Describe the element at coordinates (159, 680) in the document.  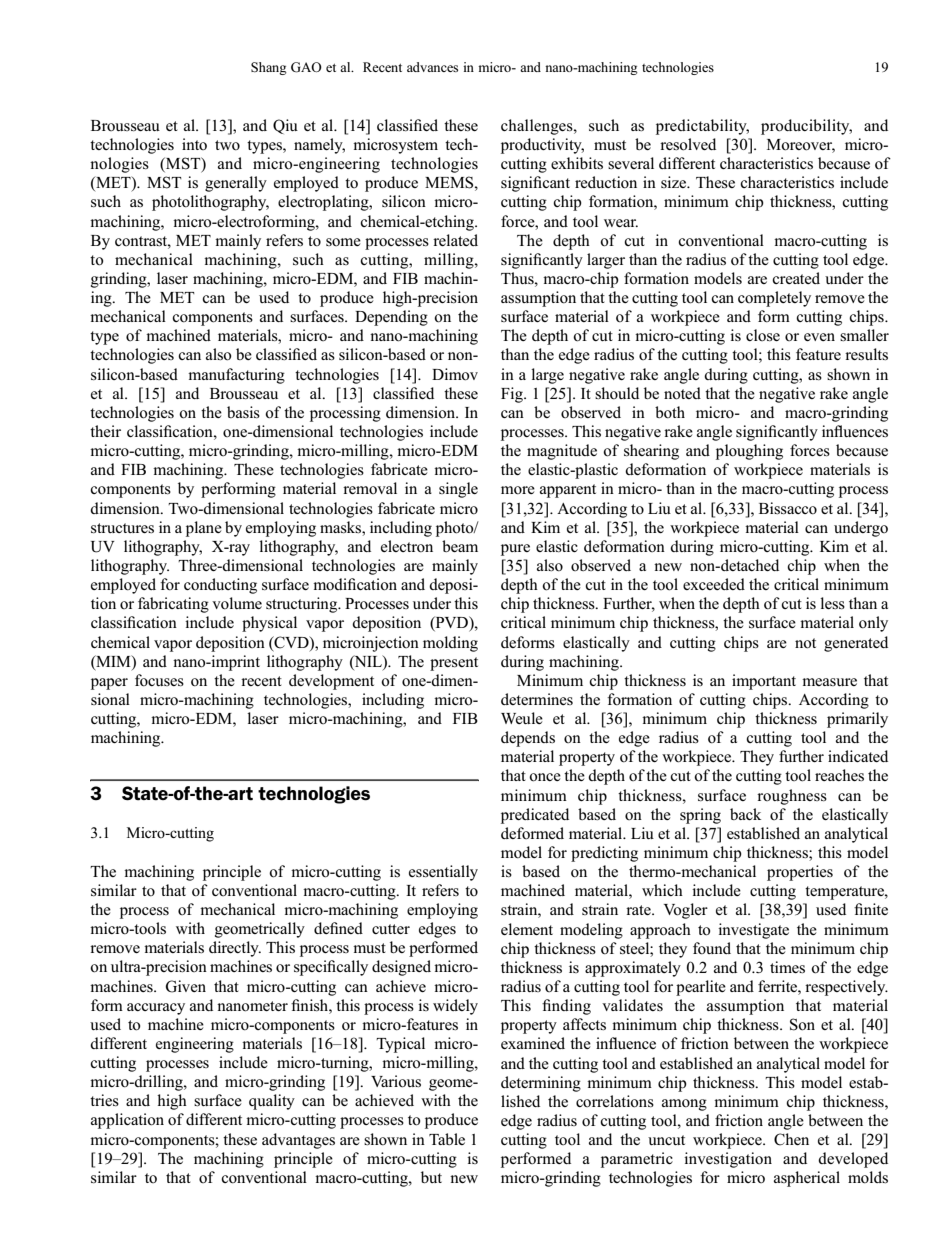
I see `focuses` at that location.
